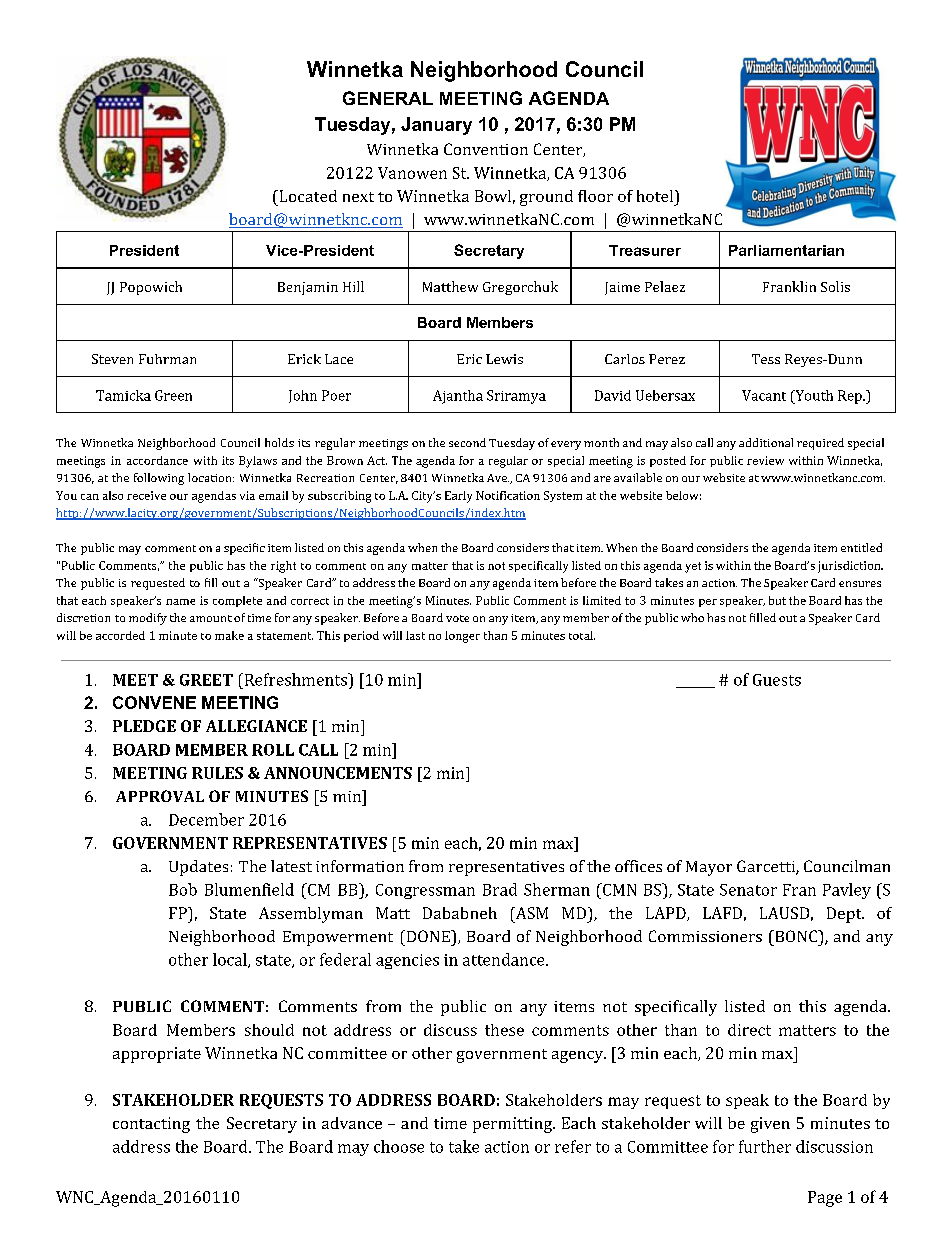  I want to click on modify, so click(148, 619).
